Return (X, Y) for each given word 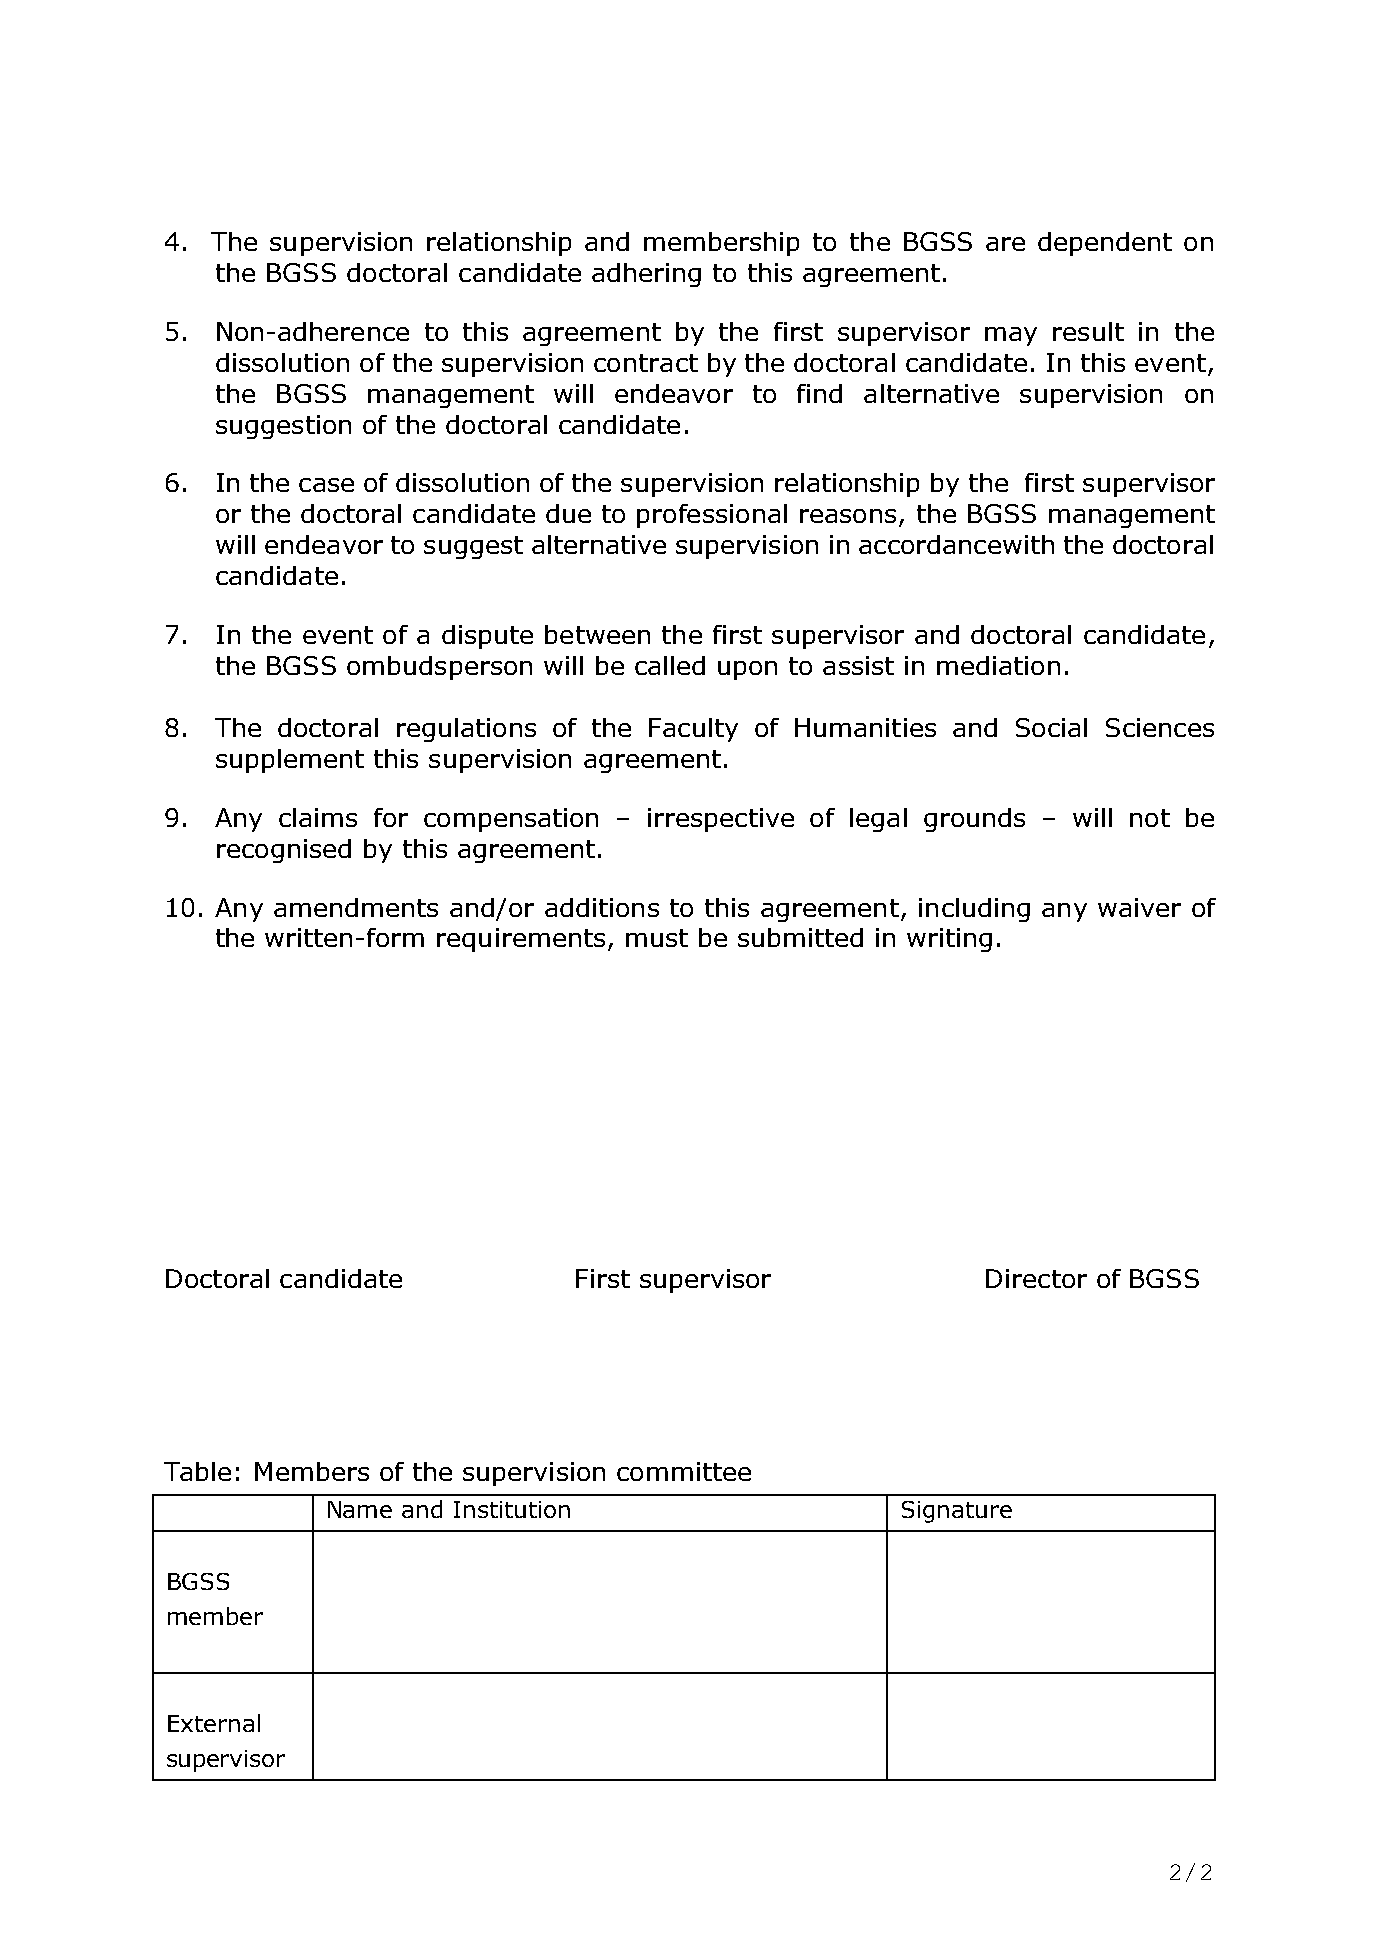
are (1005, 244)
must (657, 938)
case (326, 485)
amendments (356, 907)
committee (684, 1471)
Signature (957, 1512)
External (214, 1723)
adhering (646, 275)
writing (949, 940)
